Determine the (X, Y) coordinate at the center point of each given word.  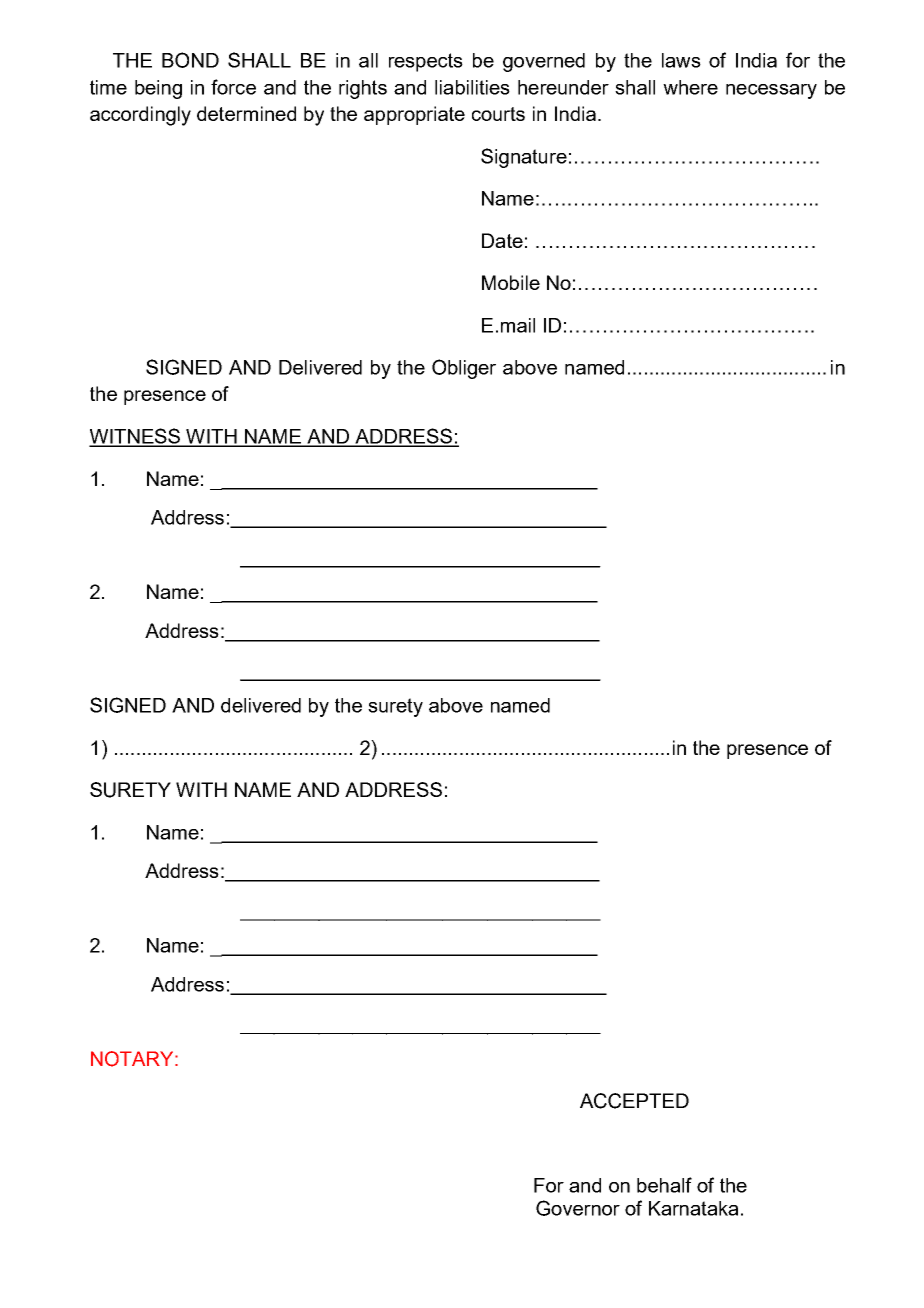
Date (502, 240)
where (690, 87)
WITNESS (136, 437)
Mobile (511, 282)
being (158, 89)
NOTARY (133, 1059)
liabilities (472, 87)
